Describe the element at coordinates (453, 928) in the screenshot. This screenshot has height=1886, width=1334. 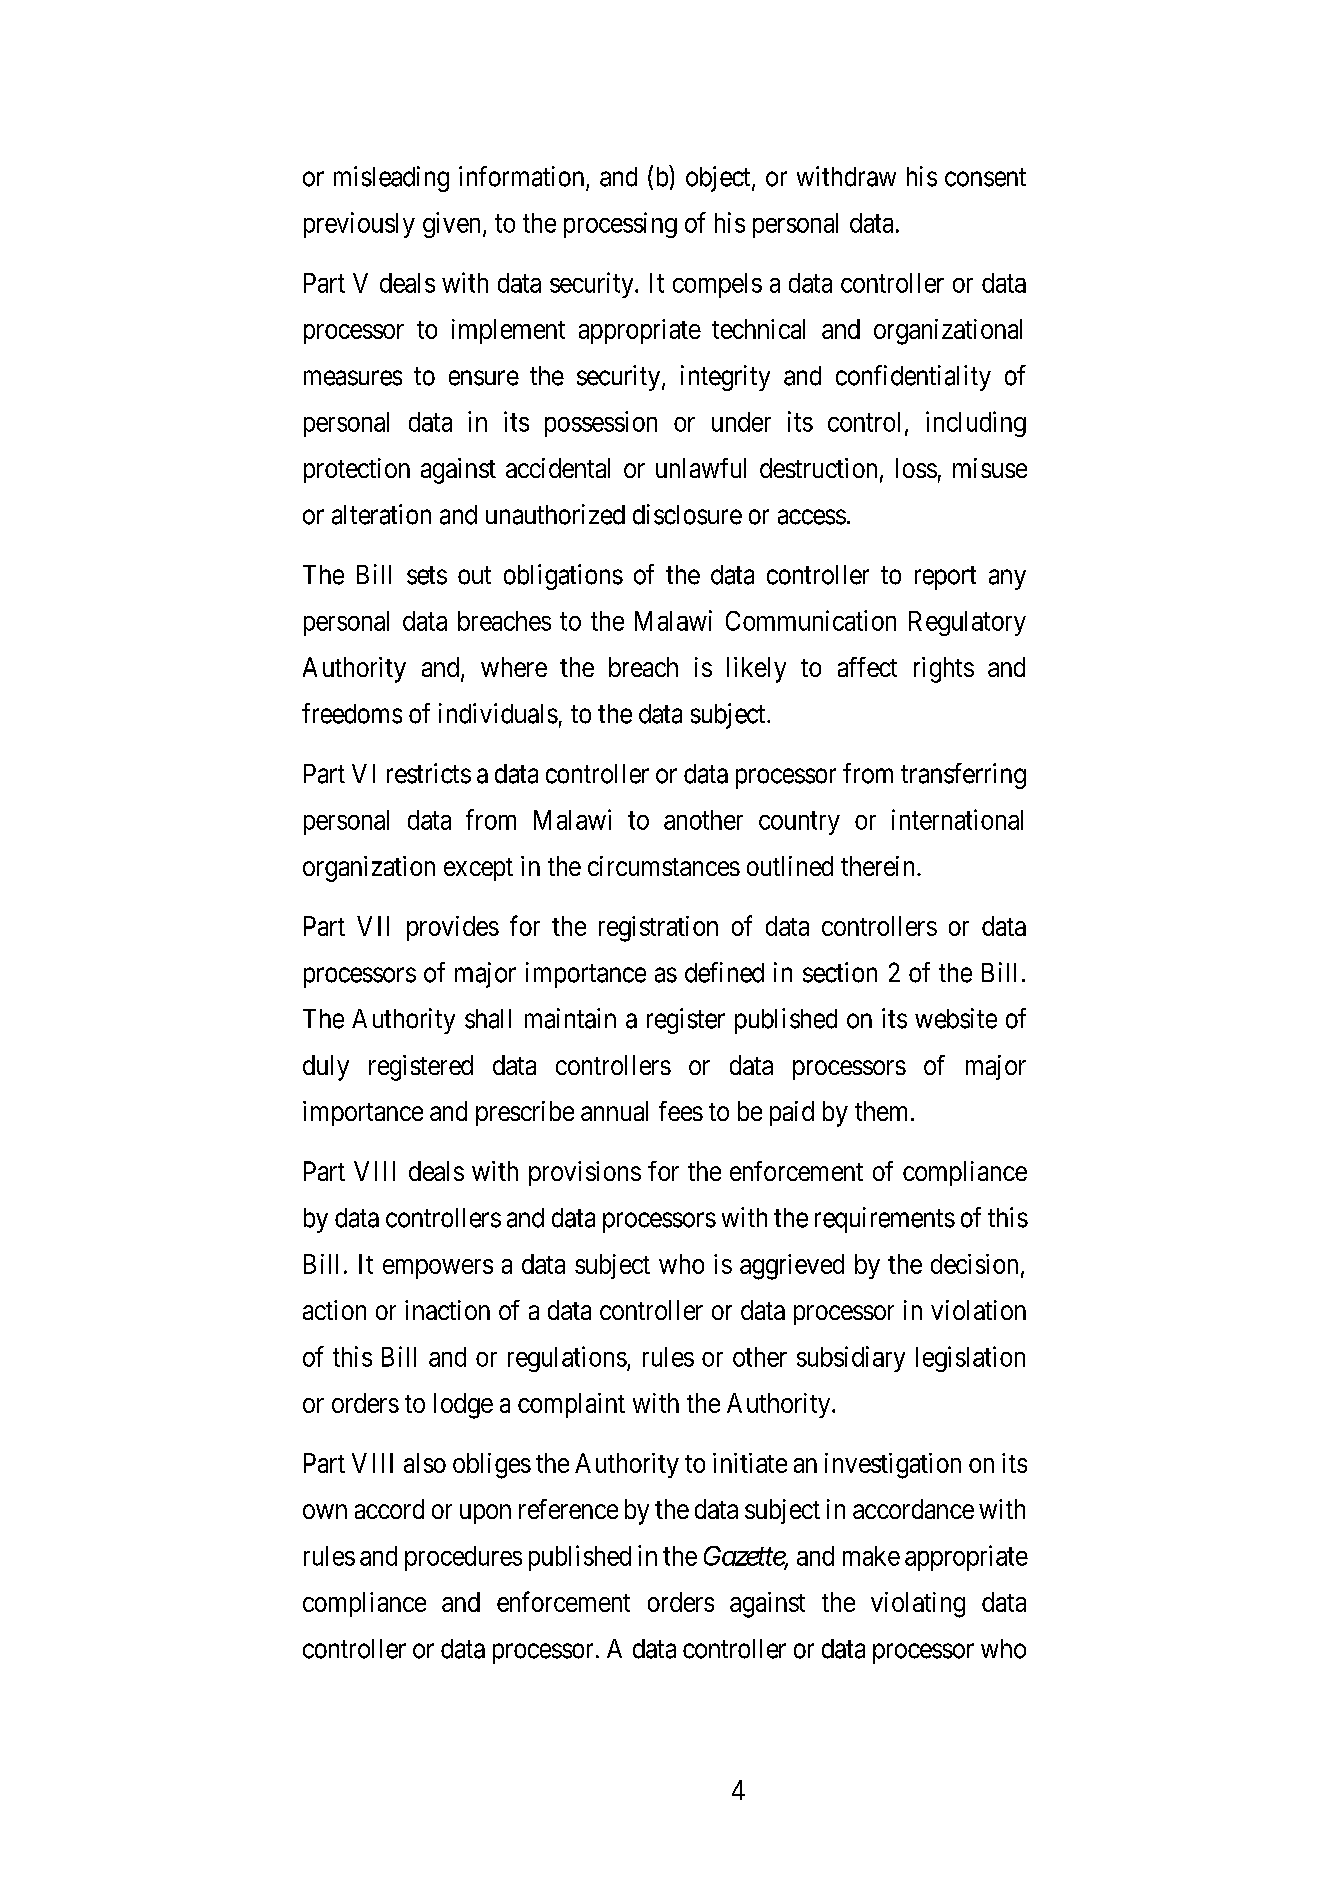
I see `provides` at that location.
